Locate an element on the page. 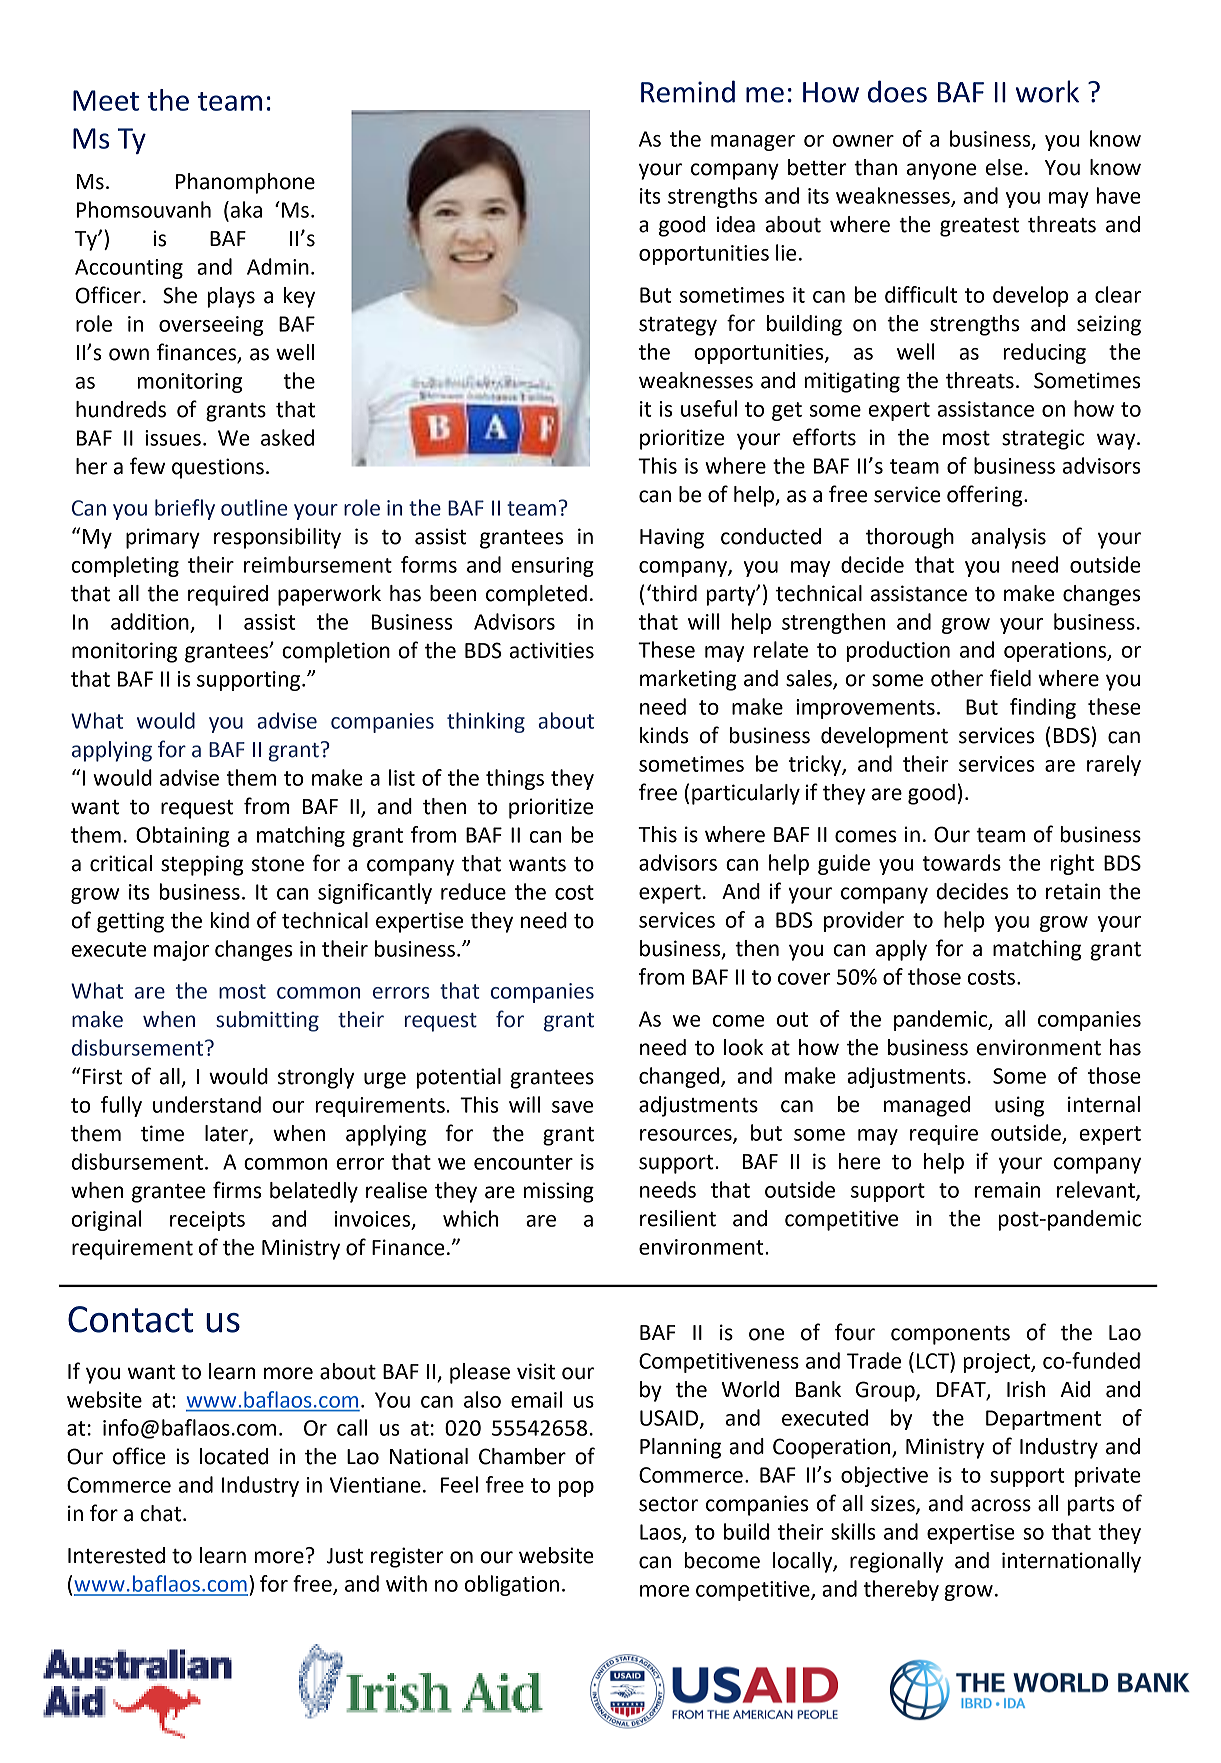 Image resolution: width=1221 pixels, height=1763 pixels. Obtaining is located at coordinates (182, 836).
